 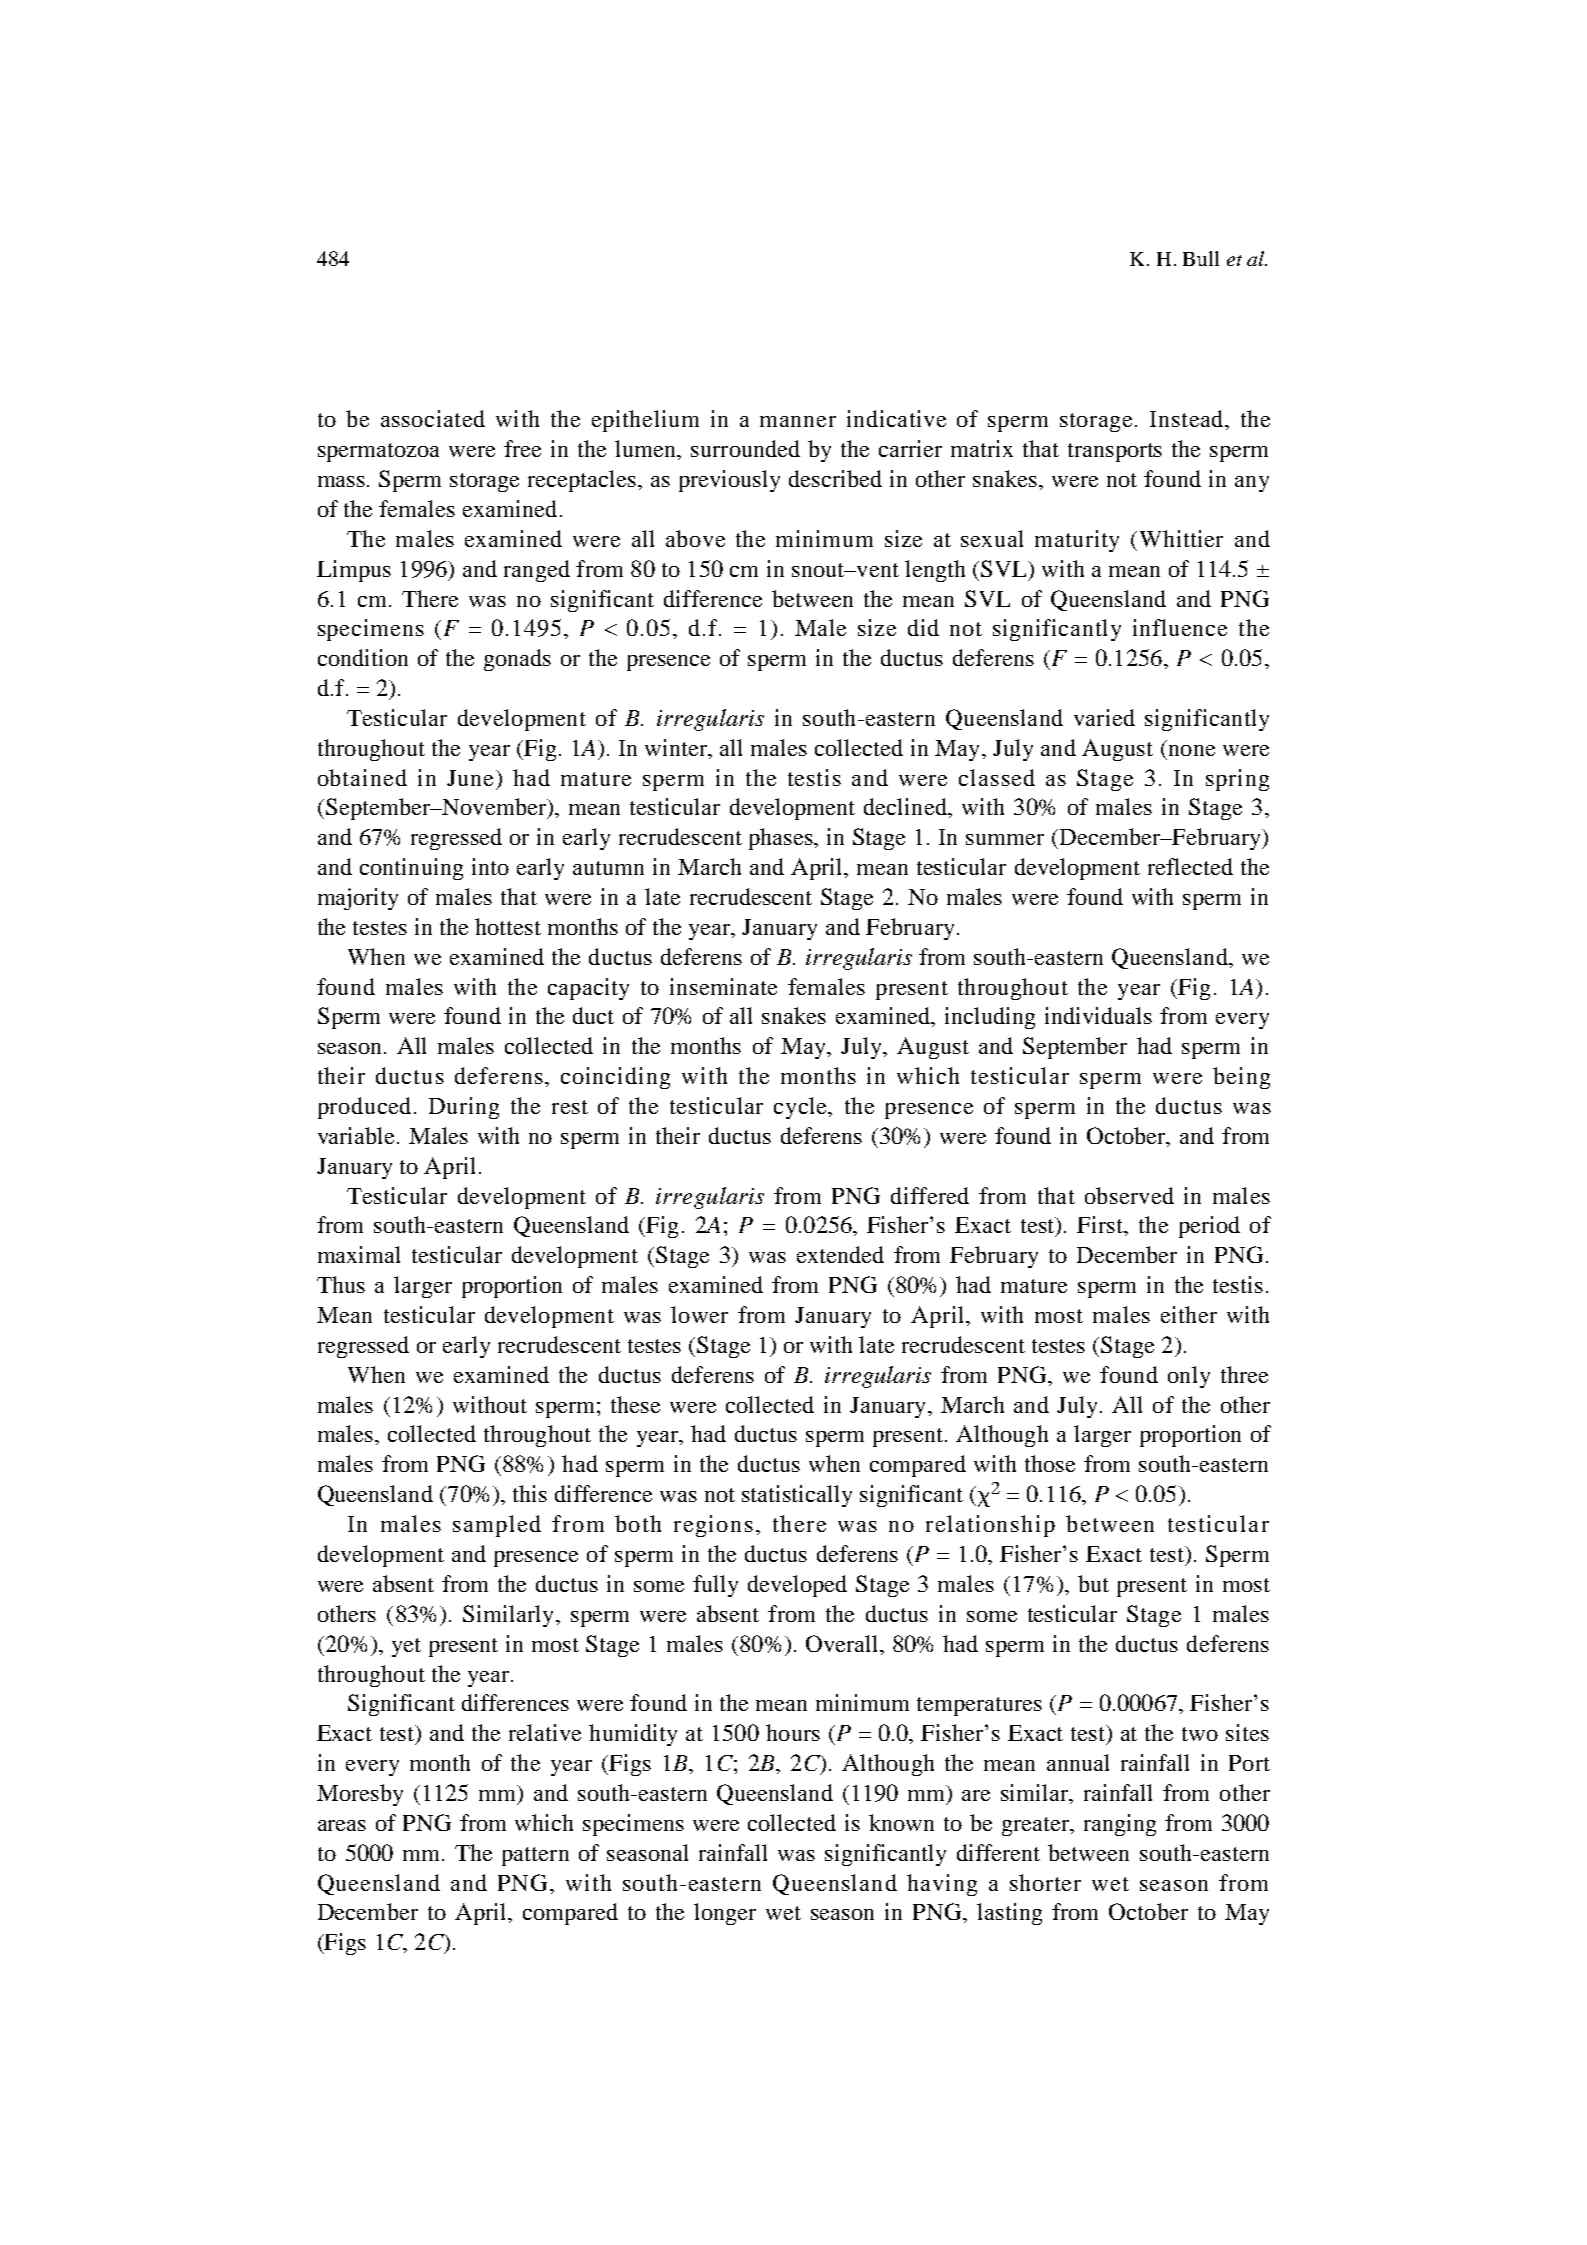 What do you see at coordinates (497, 1526) in the screenshot?
I see `sampled` at bounding box center [497, 1526].
